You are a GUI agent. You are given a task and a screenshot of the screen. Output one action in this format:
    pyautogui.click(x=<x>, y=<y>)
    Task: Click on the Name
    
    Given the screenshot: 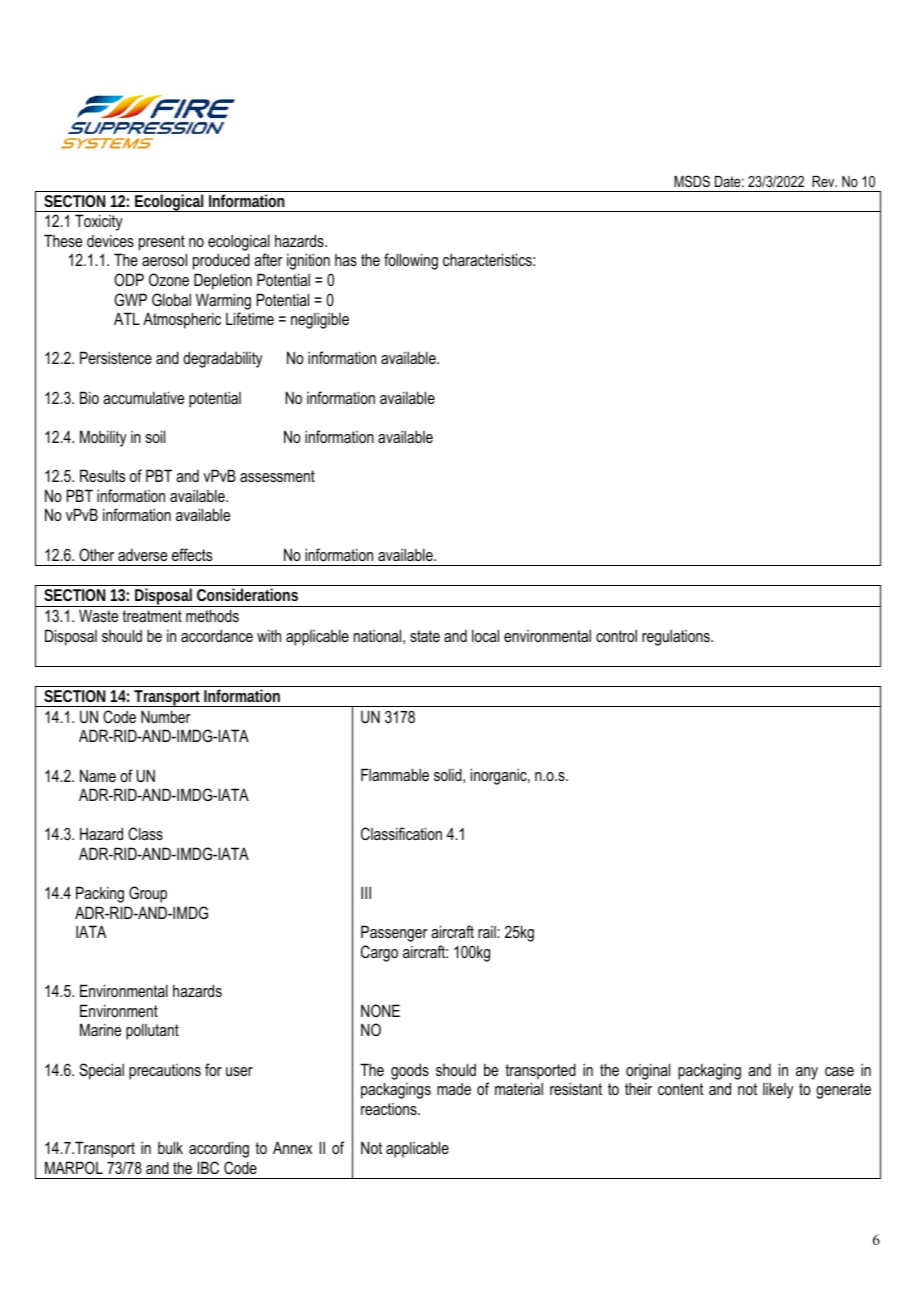 What is the action you would take?
    pyautogui.click(x=98, y=775)
